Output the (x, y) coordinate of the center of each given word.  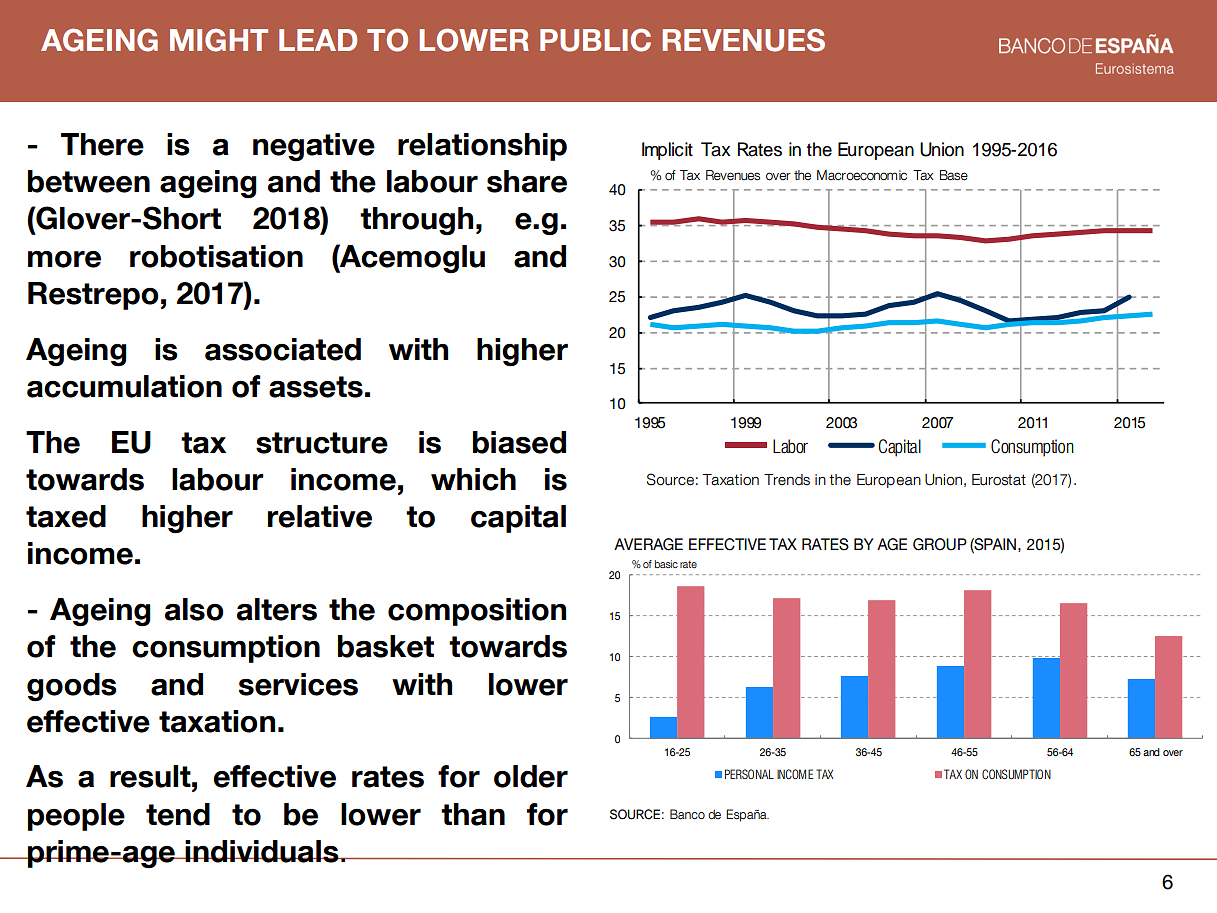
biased (519, 442)
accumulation (124, 386)
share (527, 181)
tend (178, 814)
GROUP (940, 544)
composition (477, 612)
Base (954, 175)
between (89, 181)
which (473, 479)
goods (72, 687)
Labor (790, 446)
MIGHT (219, 40)
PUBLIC (595, 40)
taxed (66, 516)
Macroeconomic (862, 175)
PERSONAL (749, 774)
